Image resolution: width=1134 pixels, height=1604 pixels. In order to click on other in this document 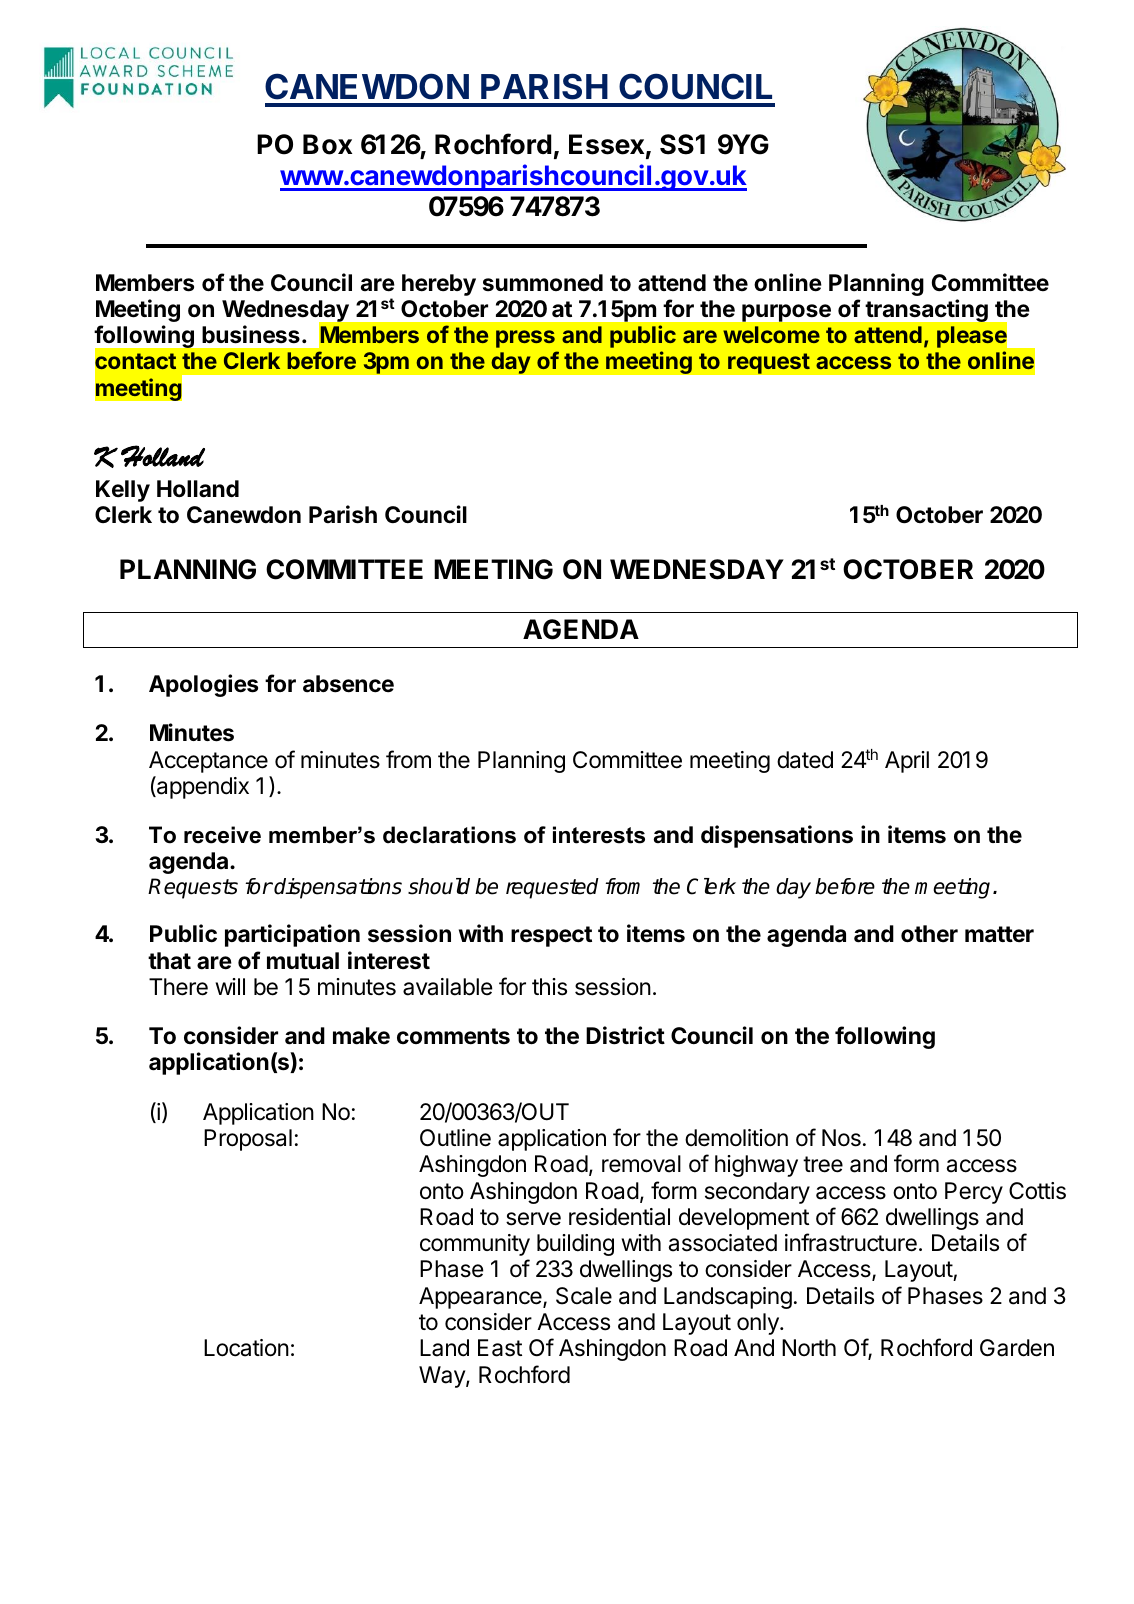, I will do `click(929, 934)`.
